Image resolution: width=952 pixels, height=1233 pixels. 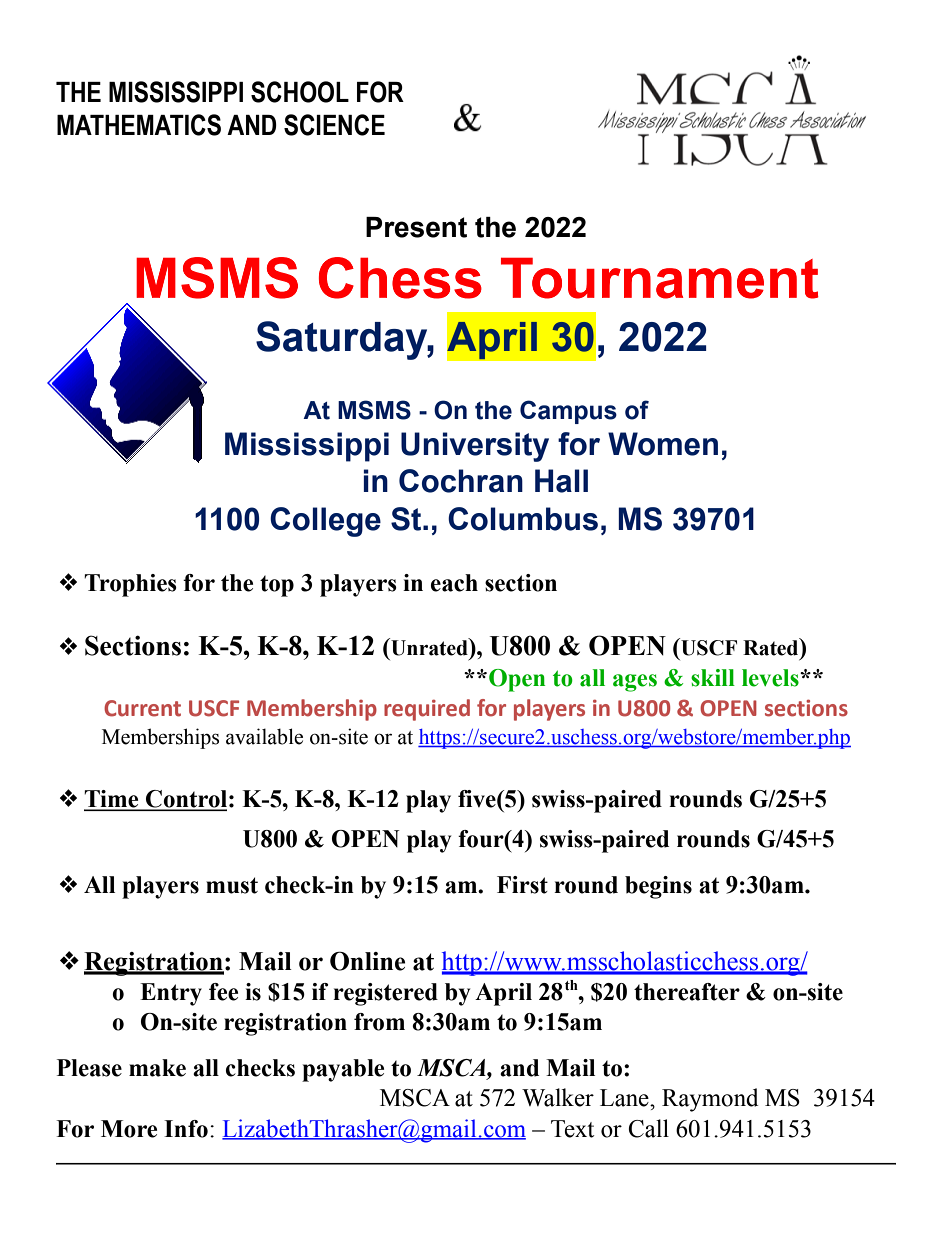 I want to click on make, so click(x=157, y=1068).
